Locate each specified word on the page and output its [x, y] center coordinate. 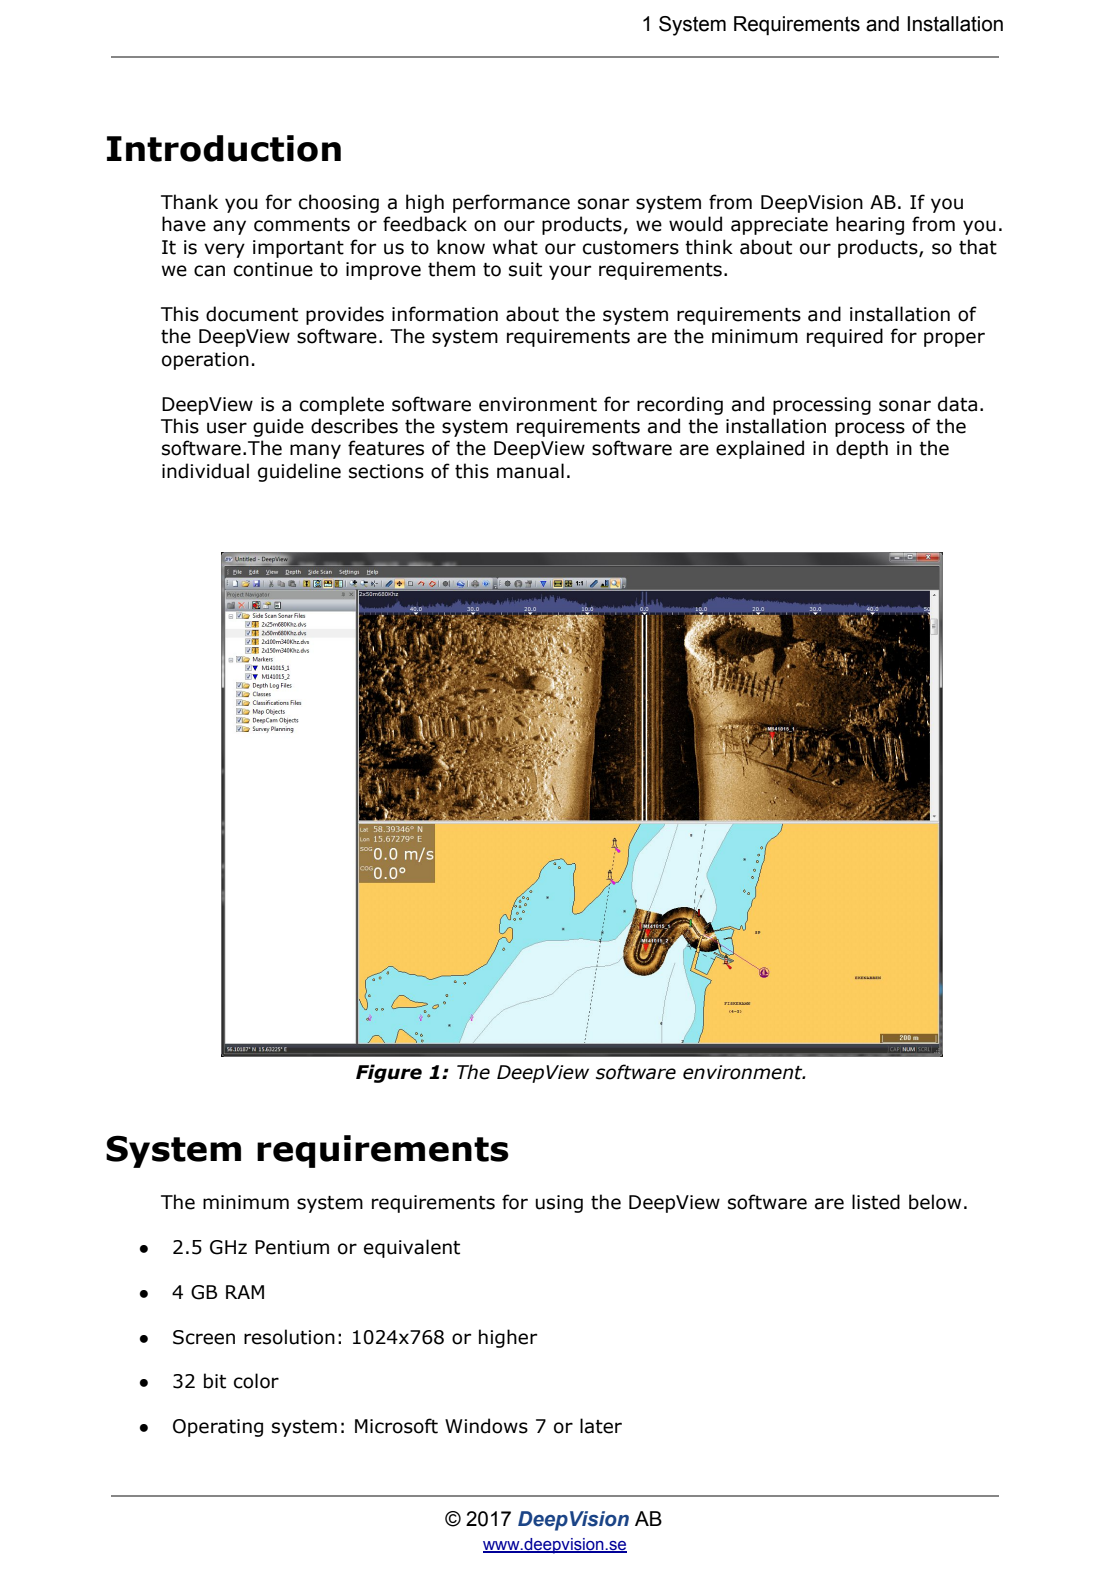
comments [302, 225]
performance [511, 203]
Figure [389, 1073]
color [256, 1381]
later [601, 1426]
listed [876, 1202]
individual [205, 471]
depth [862, 449]
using [559, 1204]
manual [530, 471]
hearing [870, 225]
